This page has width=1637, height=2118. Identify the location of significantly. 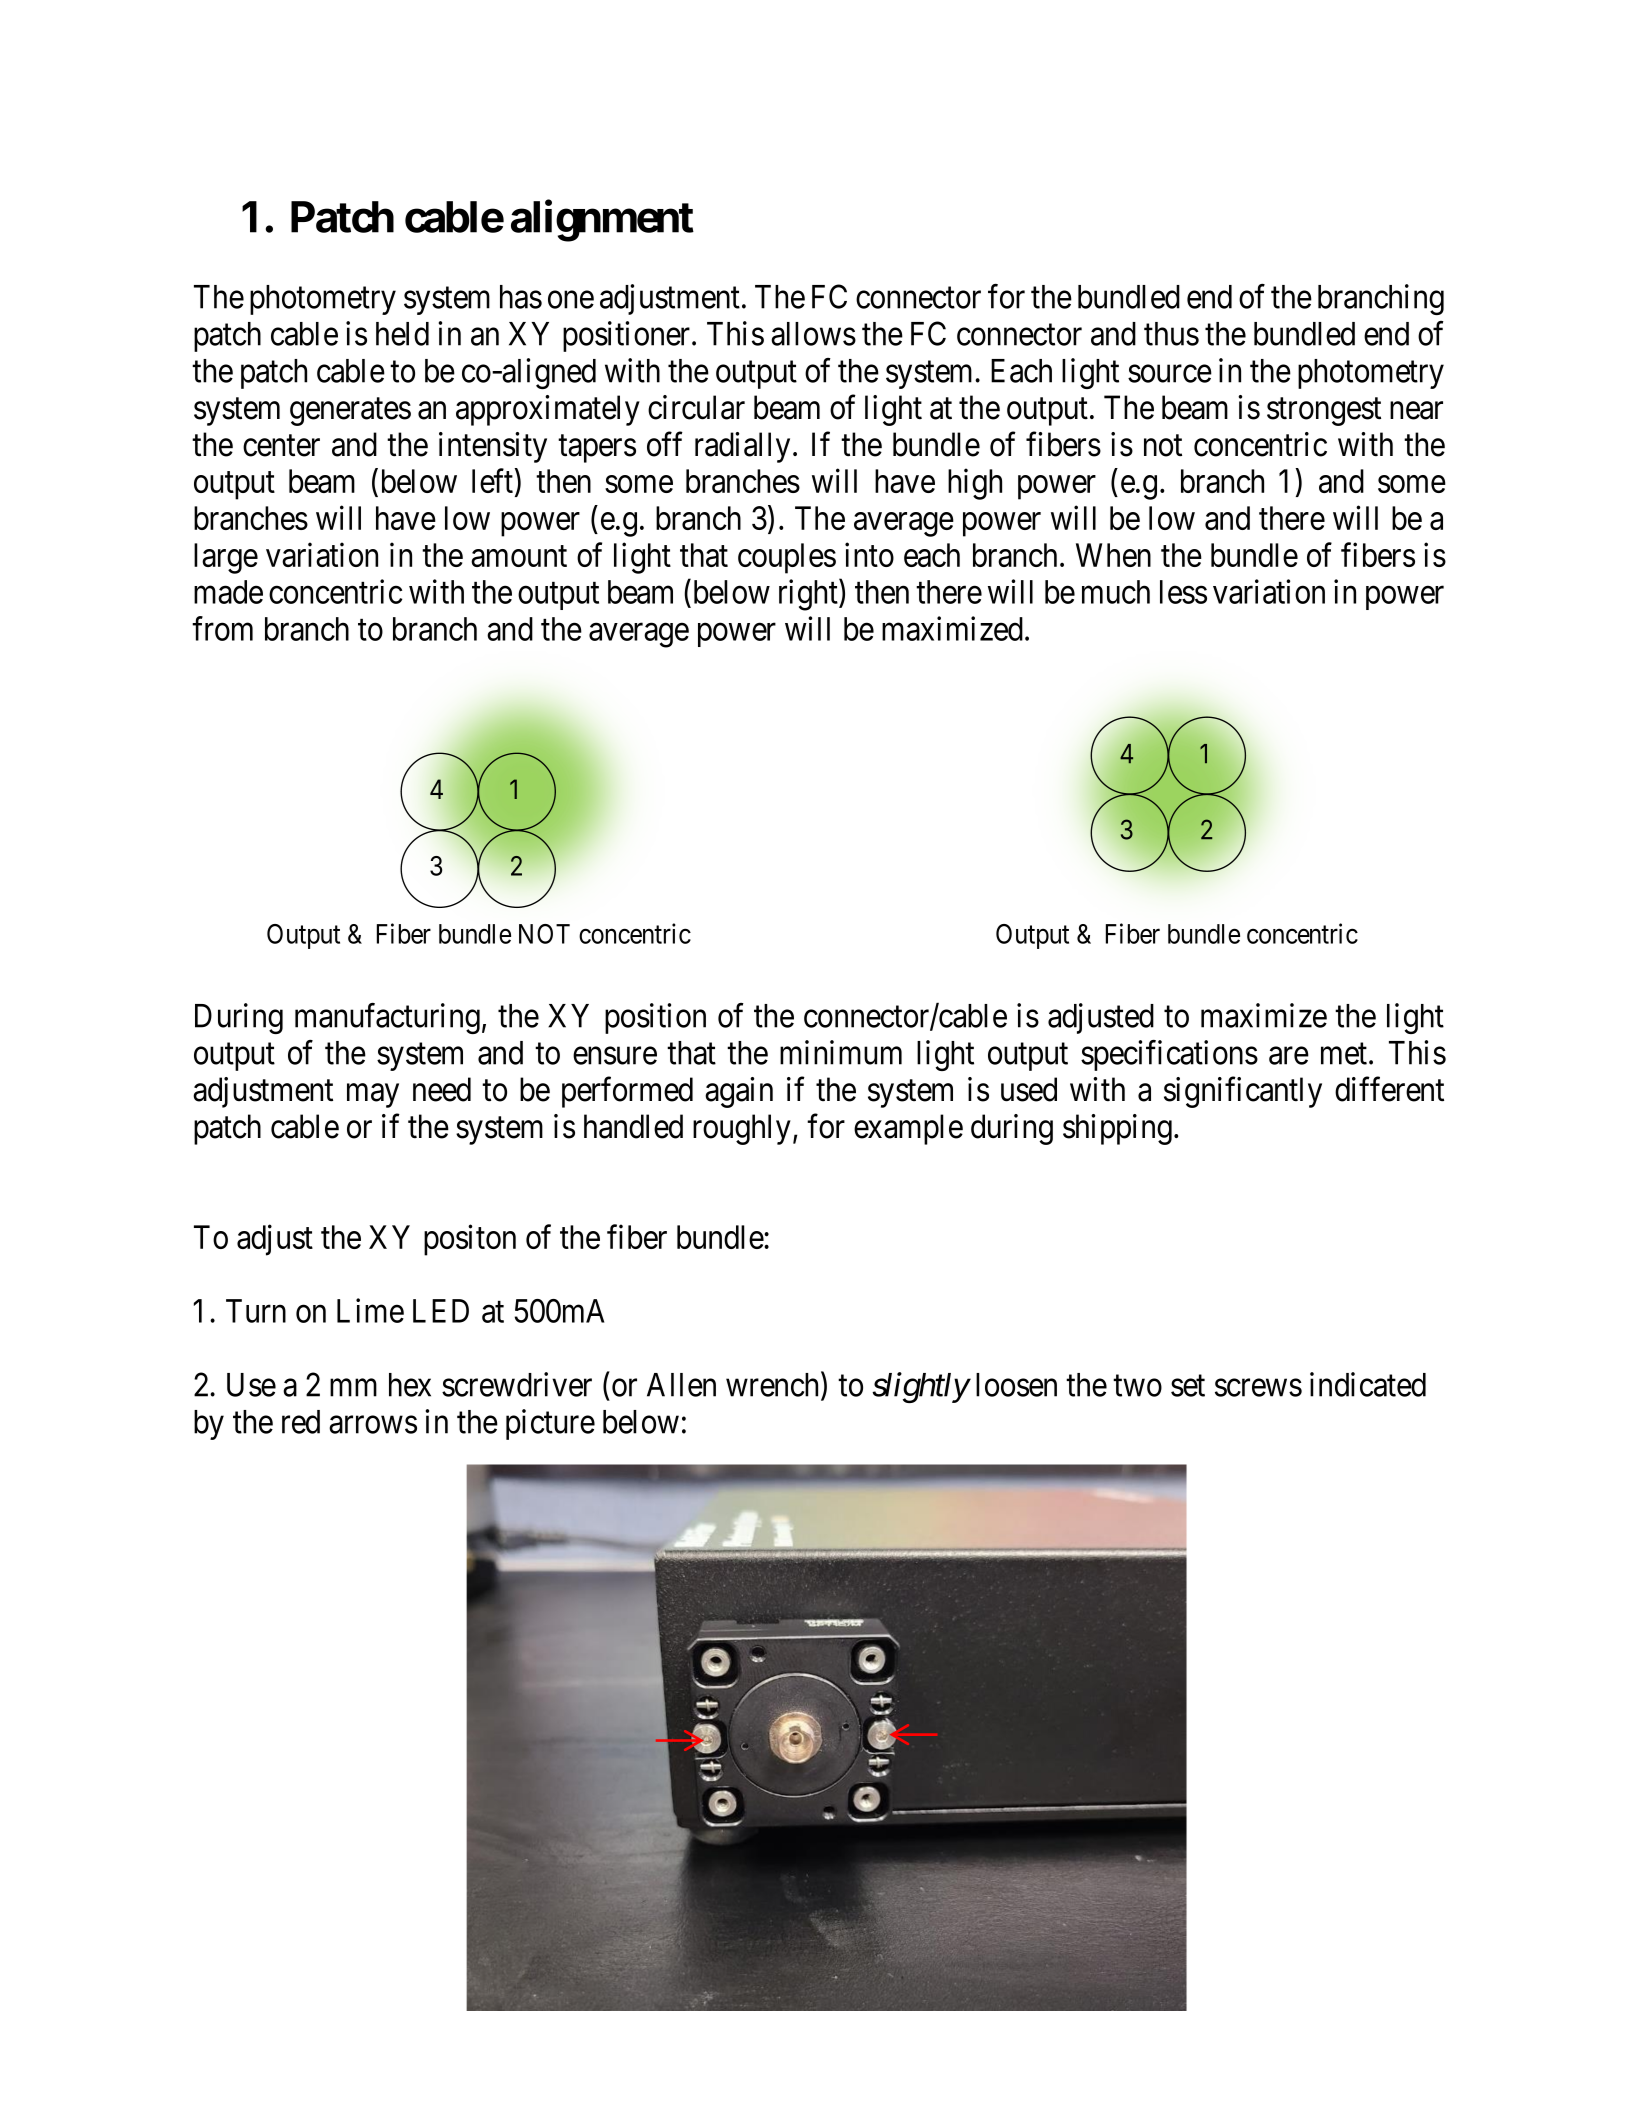
(1243, 1092).
